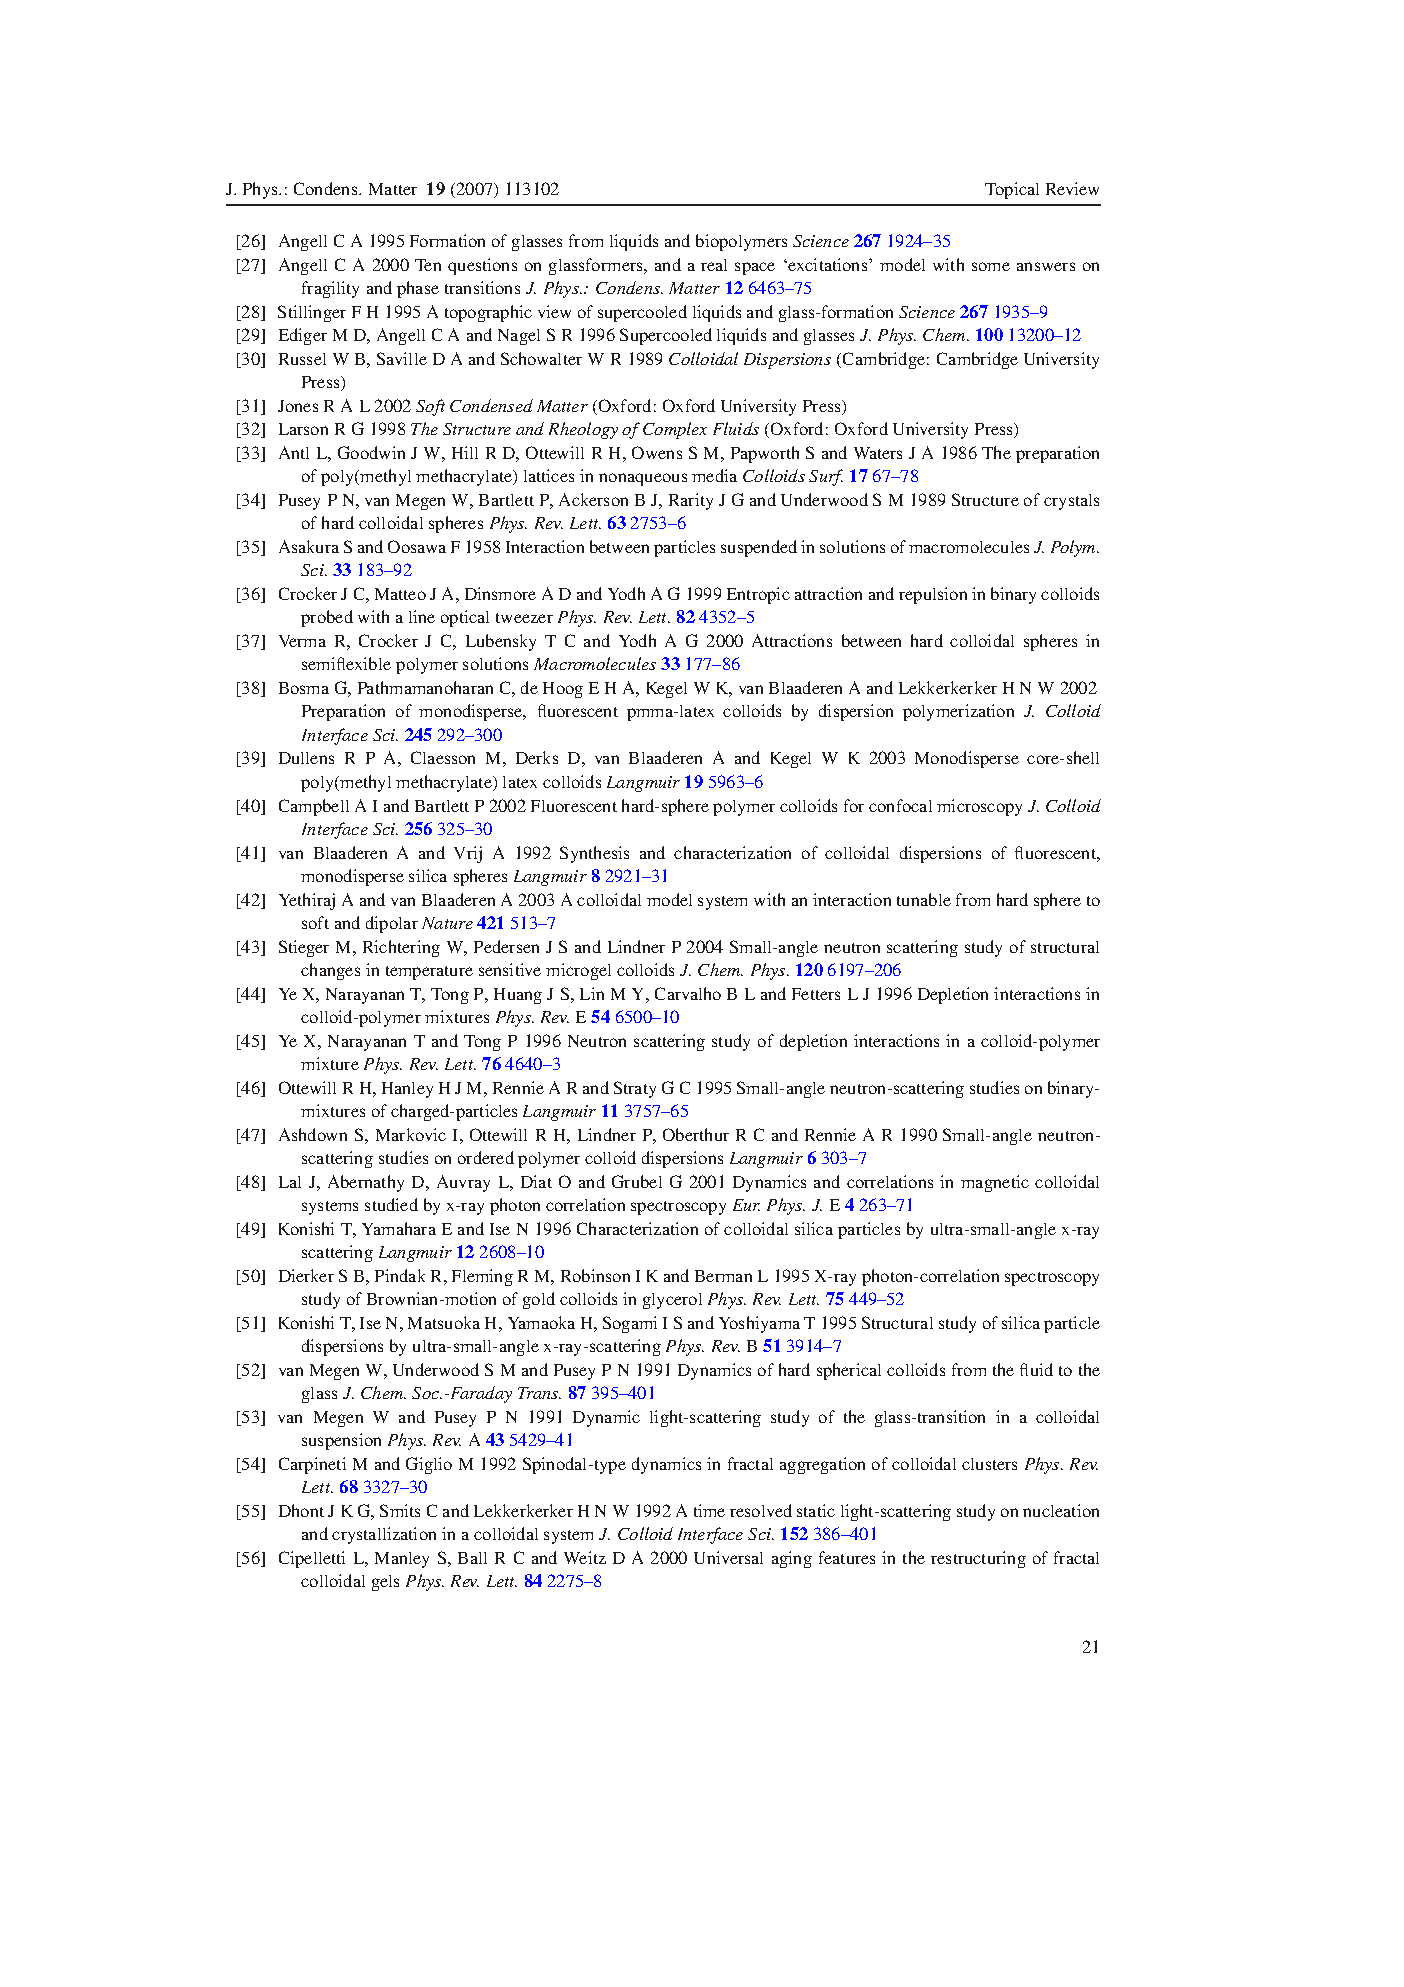 This image has height=1987, width=1404. I want to click on real, so click(714, 265).
